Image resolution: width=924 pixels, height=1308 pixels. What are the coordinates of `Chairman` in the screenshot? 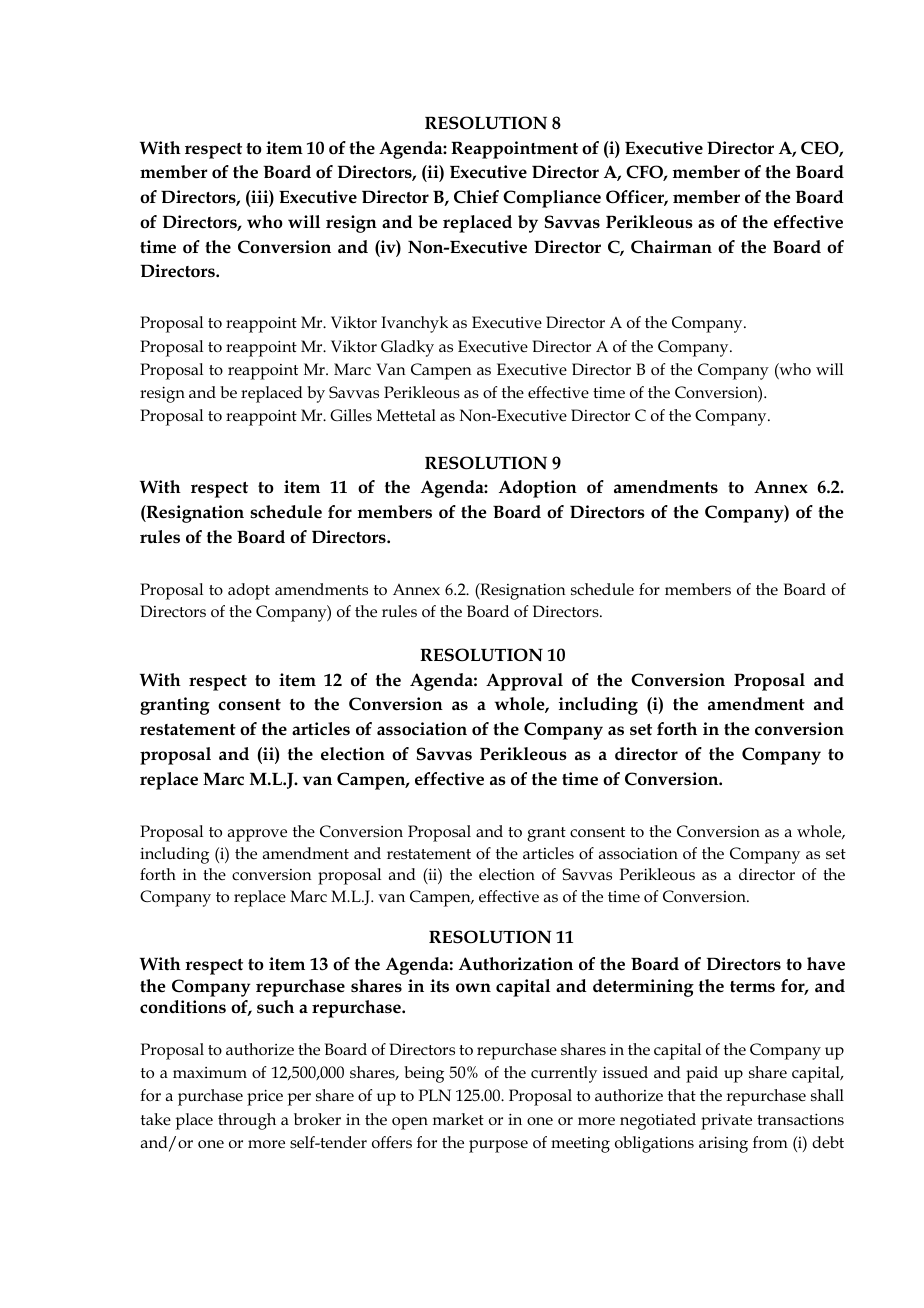 It's located at (671, 247).
